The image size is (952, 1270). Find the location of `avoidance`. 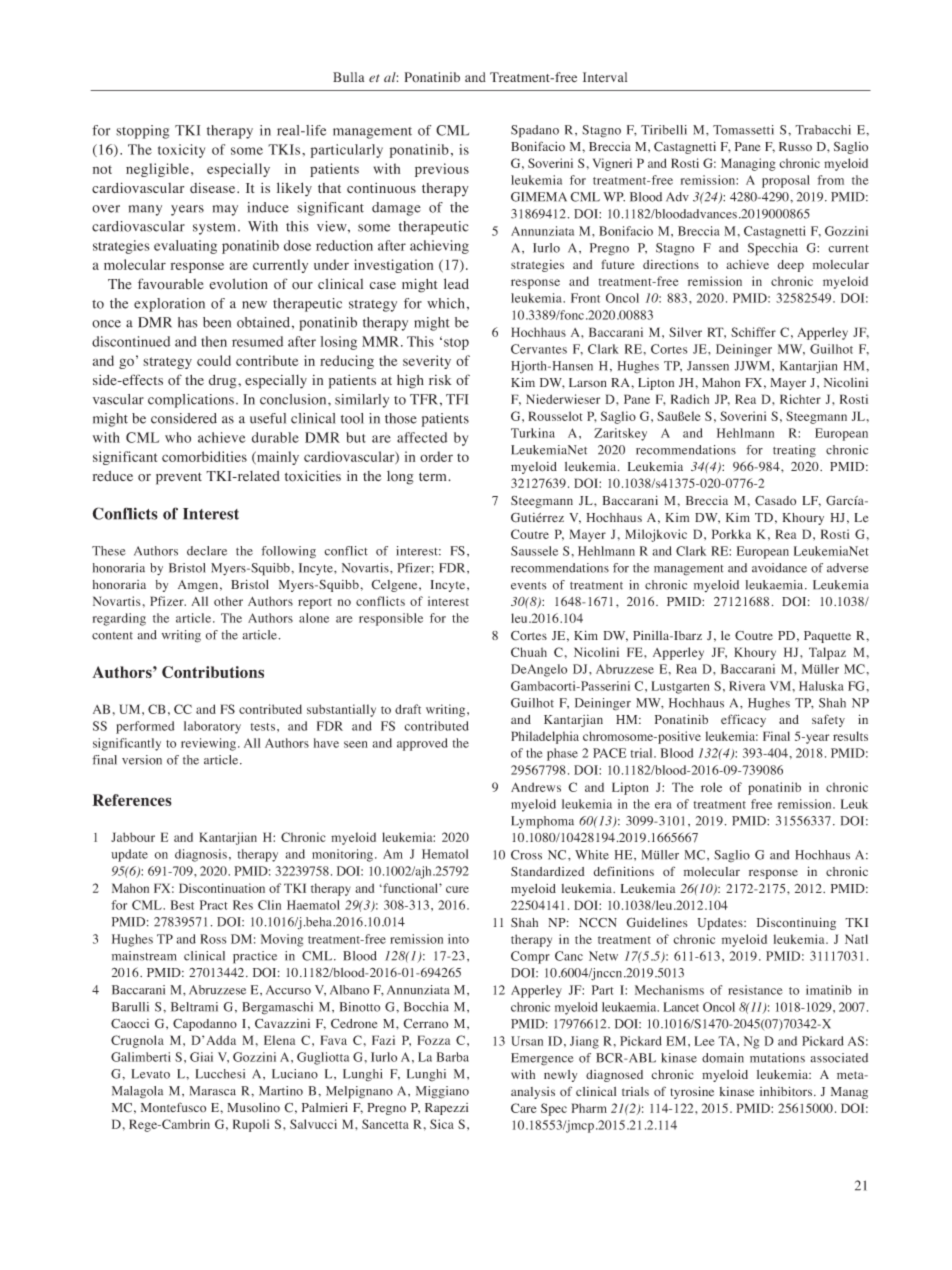

avoidance is located at coordinates (779, 568).
